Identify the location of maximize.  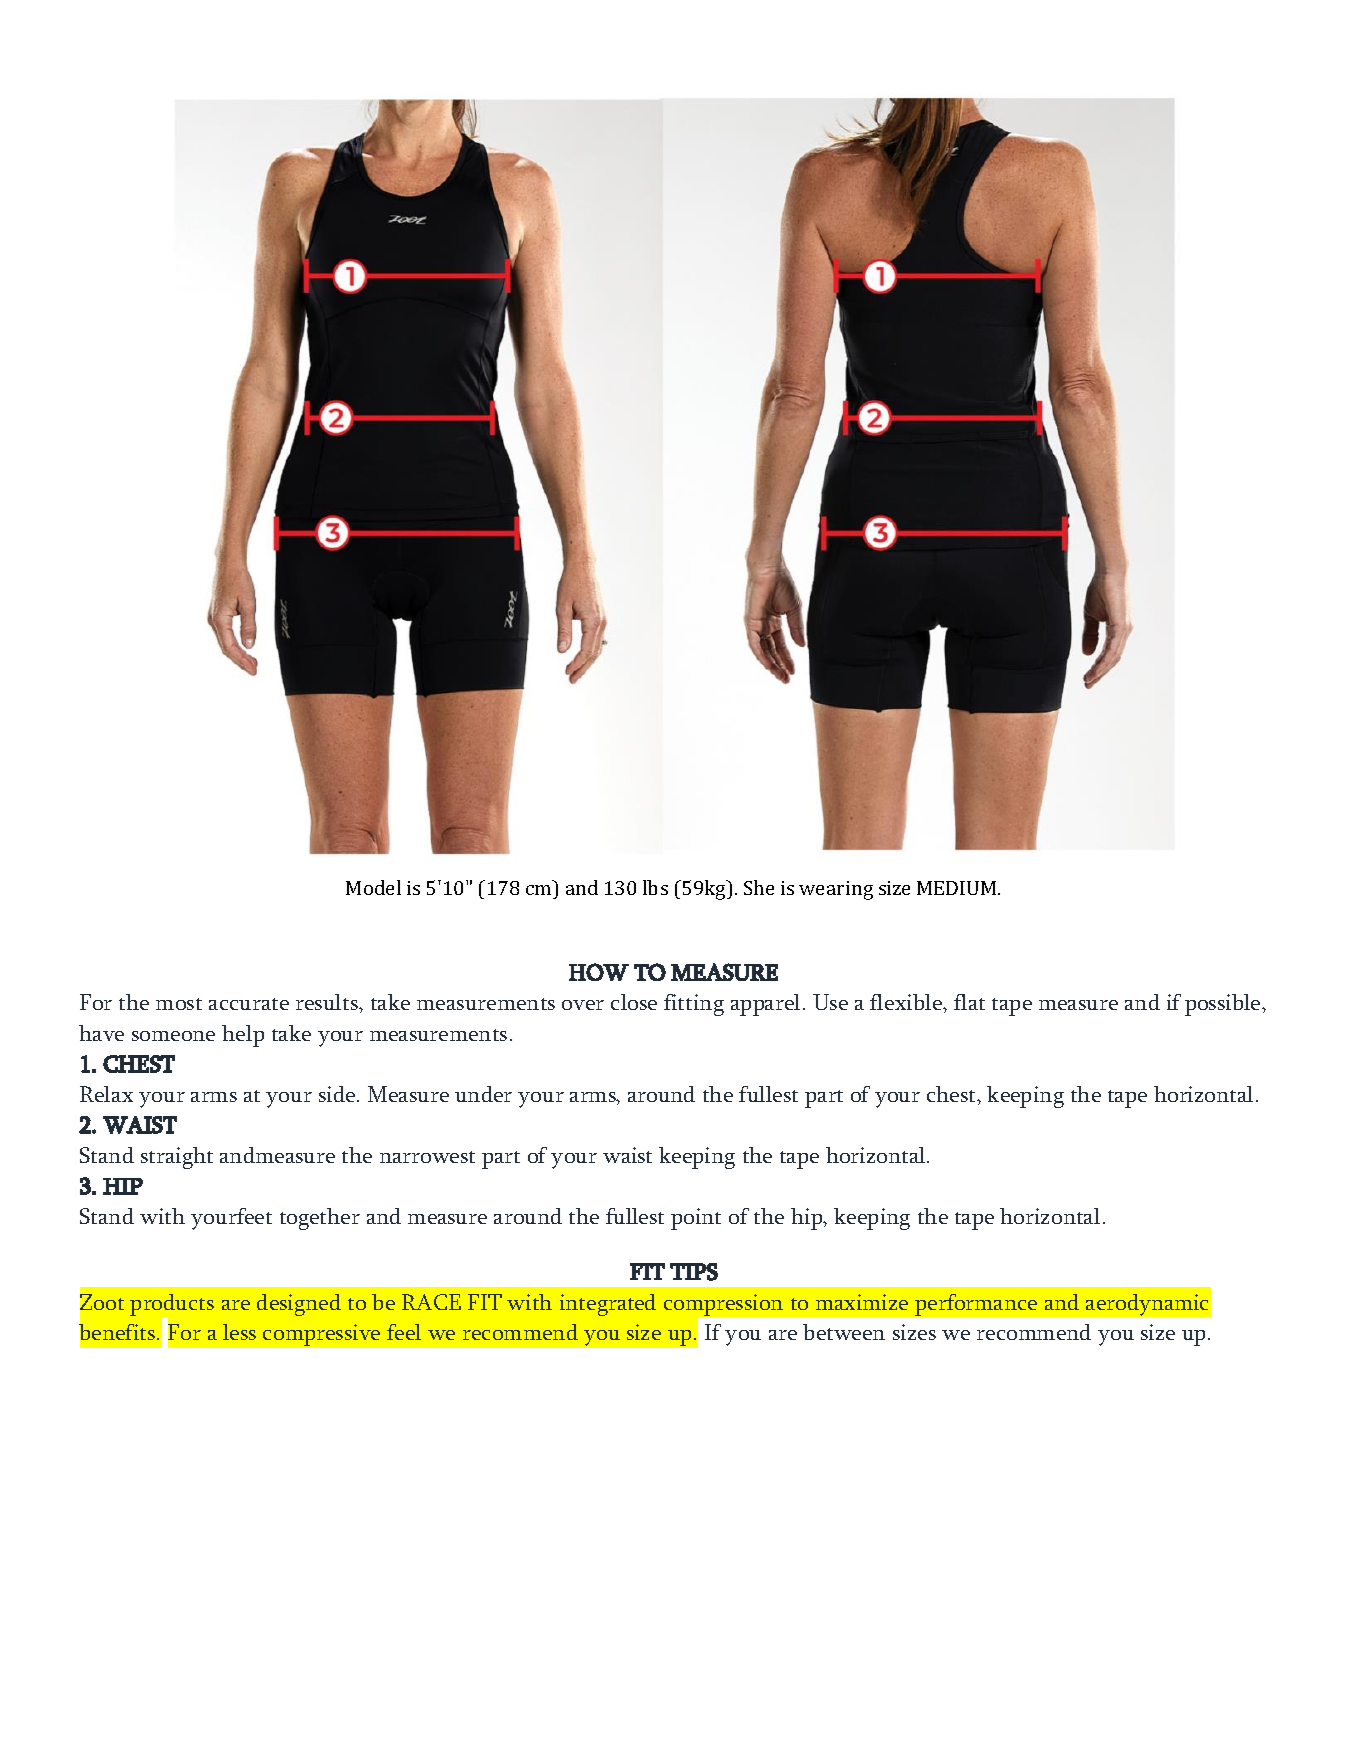
(862, 1302).
